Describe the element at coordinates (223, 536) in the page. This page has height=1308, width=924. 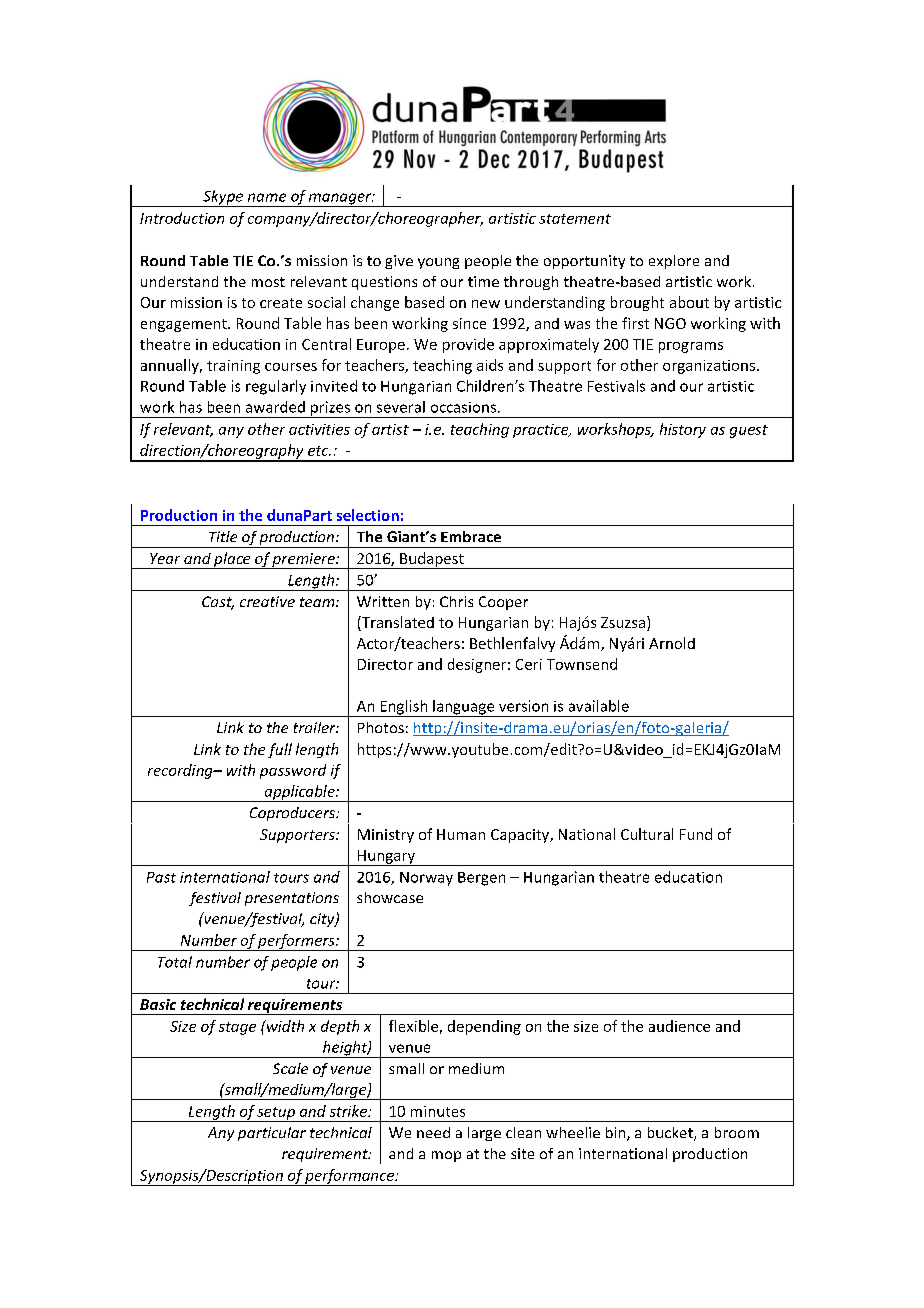
I see `Title` at that location.
